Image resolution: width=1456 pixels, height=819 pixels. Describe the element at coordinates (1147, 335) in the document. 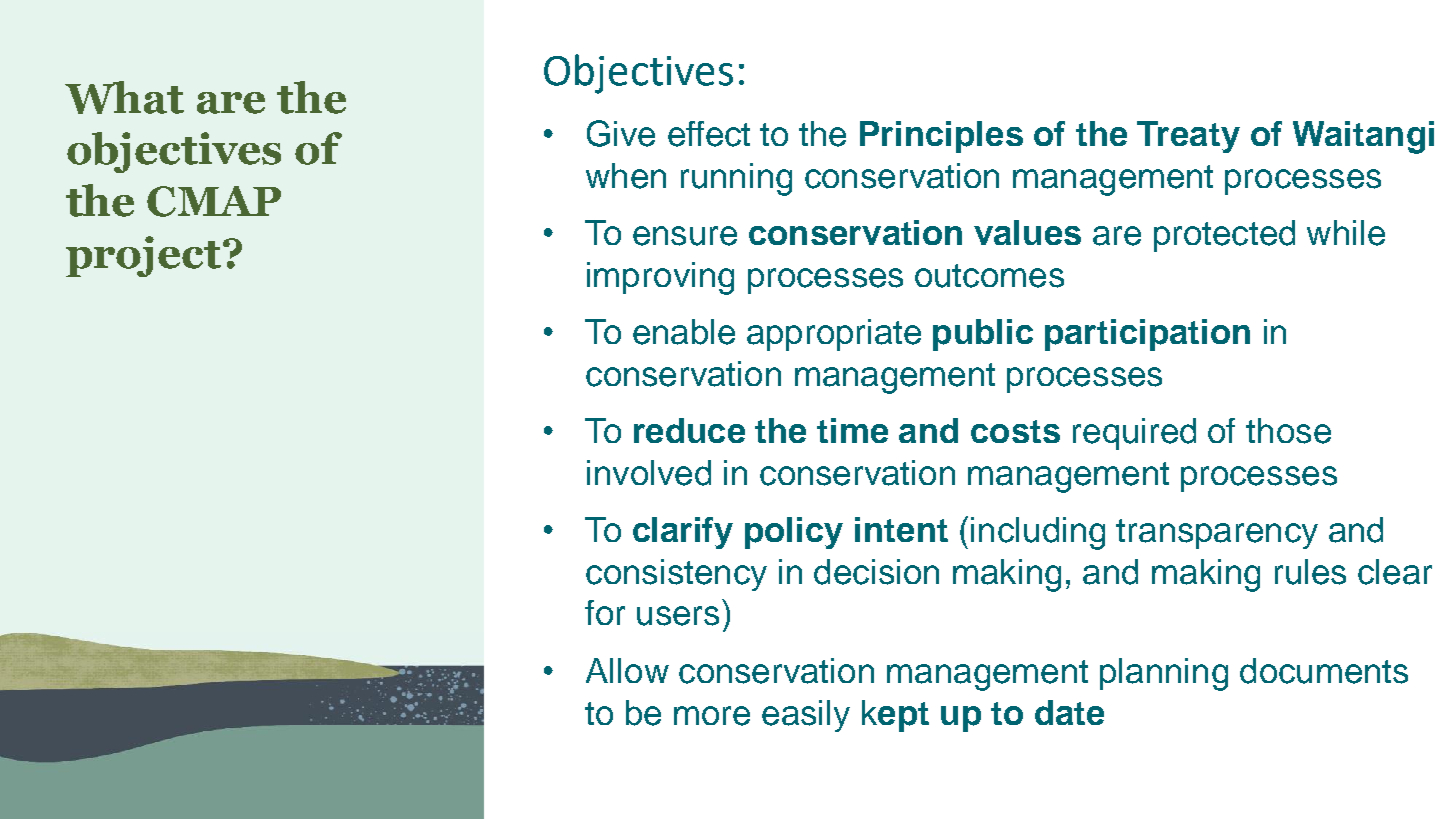

I see `participation` at that location.
